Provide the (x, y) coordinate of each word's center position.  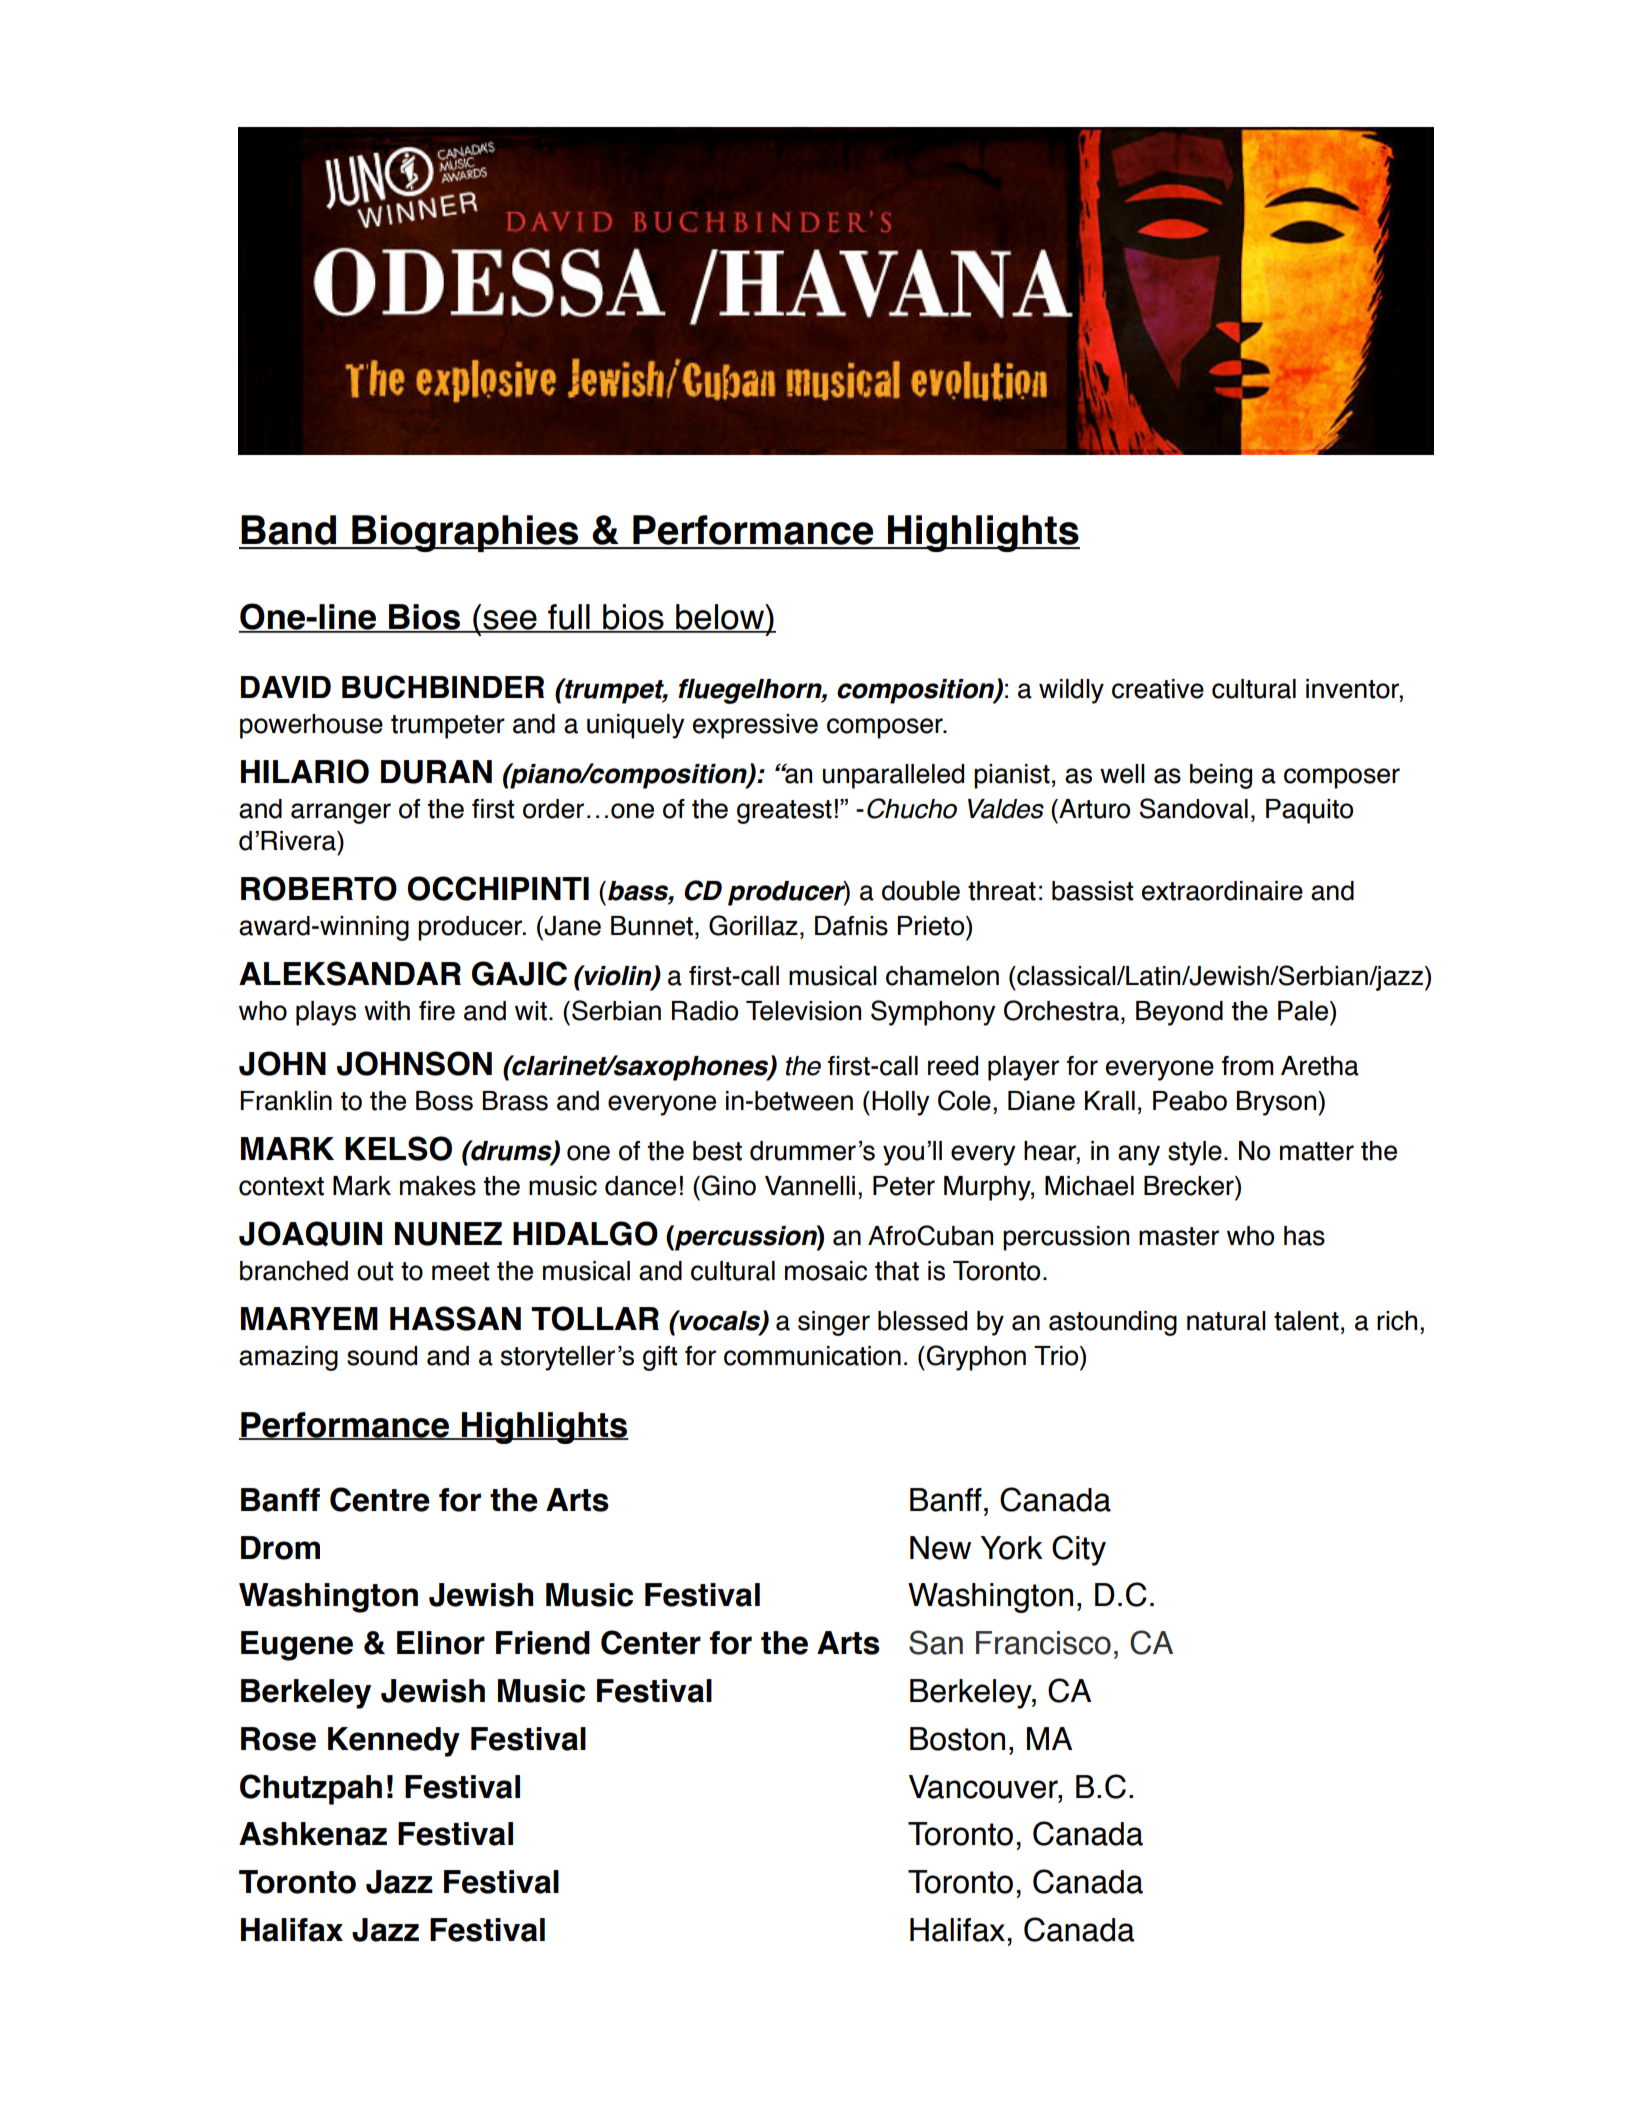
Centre (380, 1499)
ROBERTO (319, 888)
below (720, 618)
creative (1158, 689)
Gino (729, 1185)
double (921, 891)
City (1079, 1550)
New (940, 1548)
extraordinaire (1222, 891)
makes (438, 1186)
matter (1317, 1151)
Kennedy (394, 1742)
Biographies (465, 533)
